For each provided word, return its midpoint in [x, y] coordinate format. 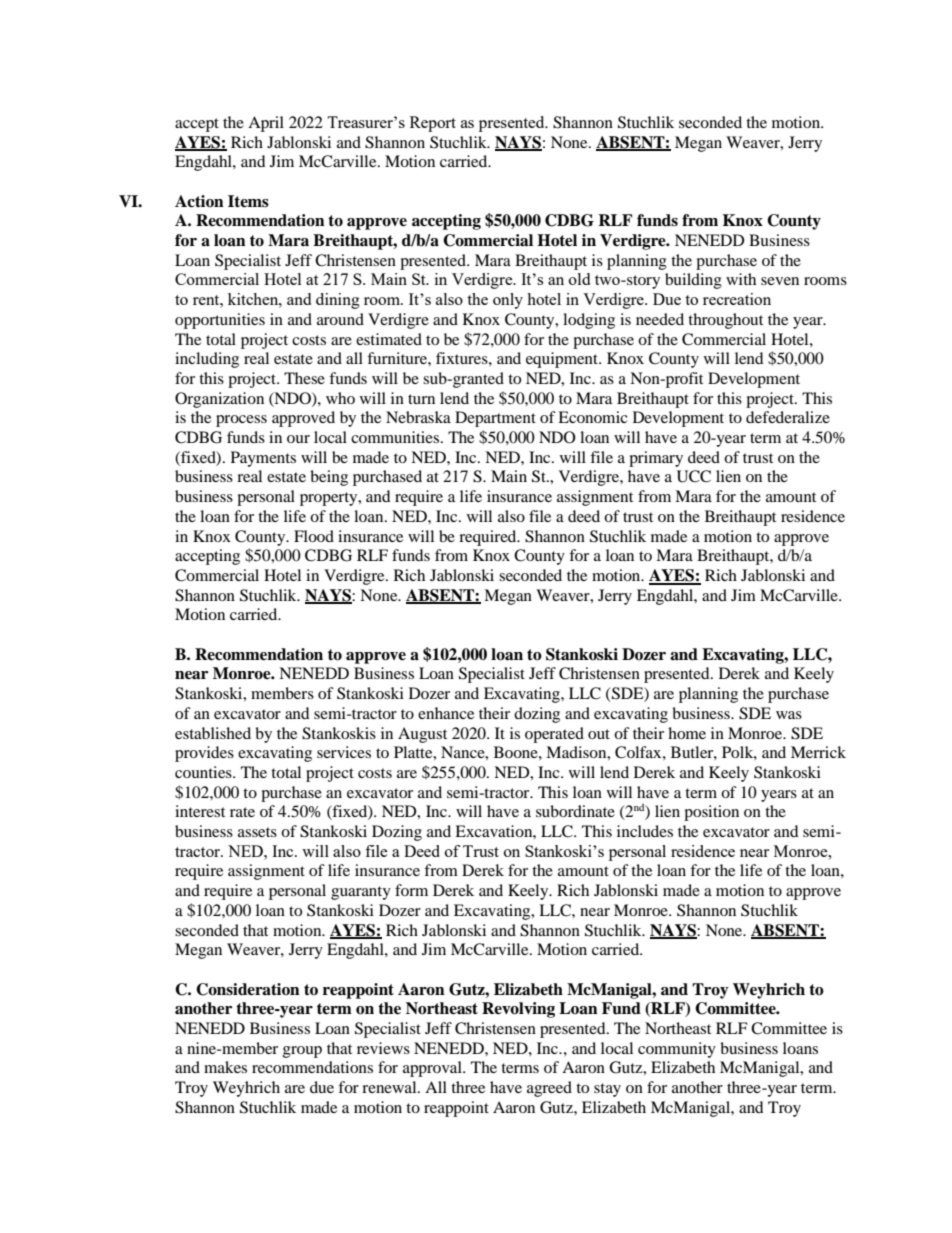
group [302, 1052]
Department [495, 419]
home [687, 733]
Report [433, 124]
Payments [263, 459]
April [266, 124]
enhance [446, 713]
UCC [694, 476]
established [213, 733]
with [741, 279]
